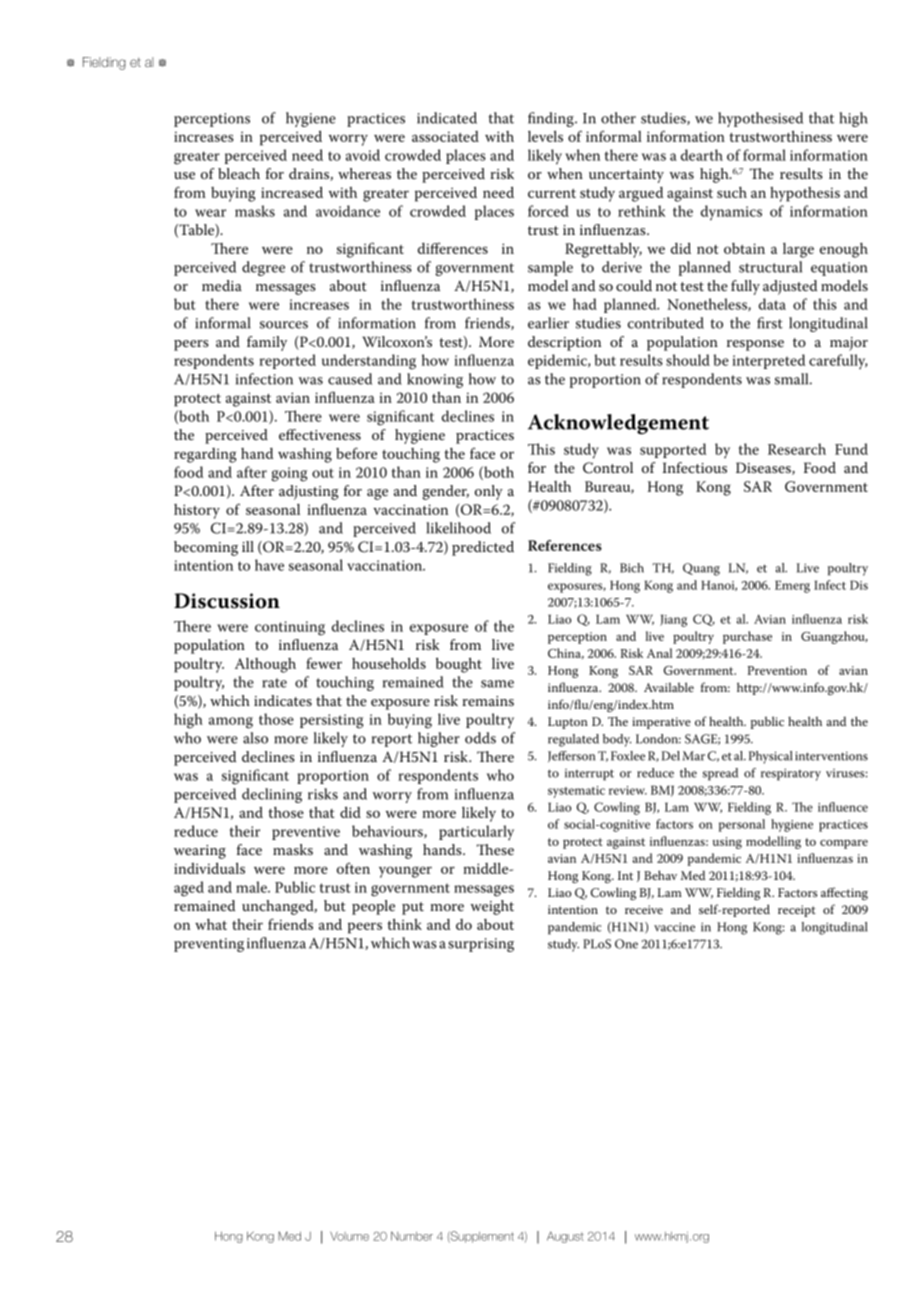 This image has width=924, height=1308. Describe the element at coordinates (732, 192) in the image. I see `such` at that location.
